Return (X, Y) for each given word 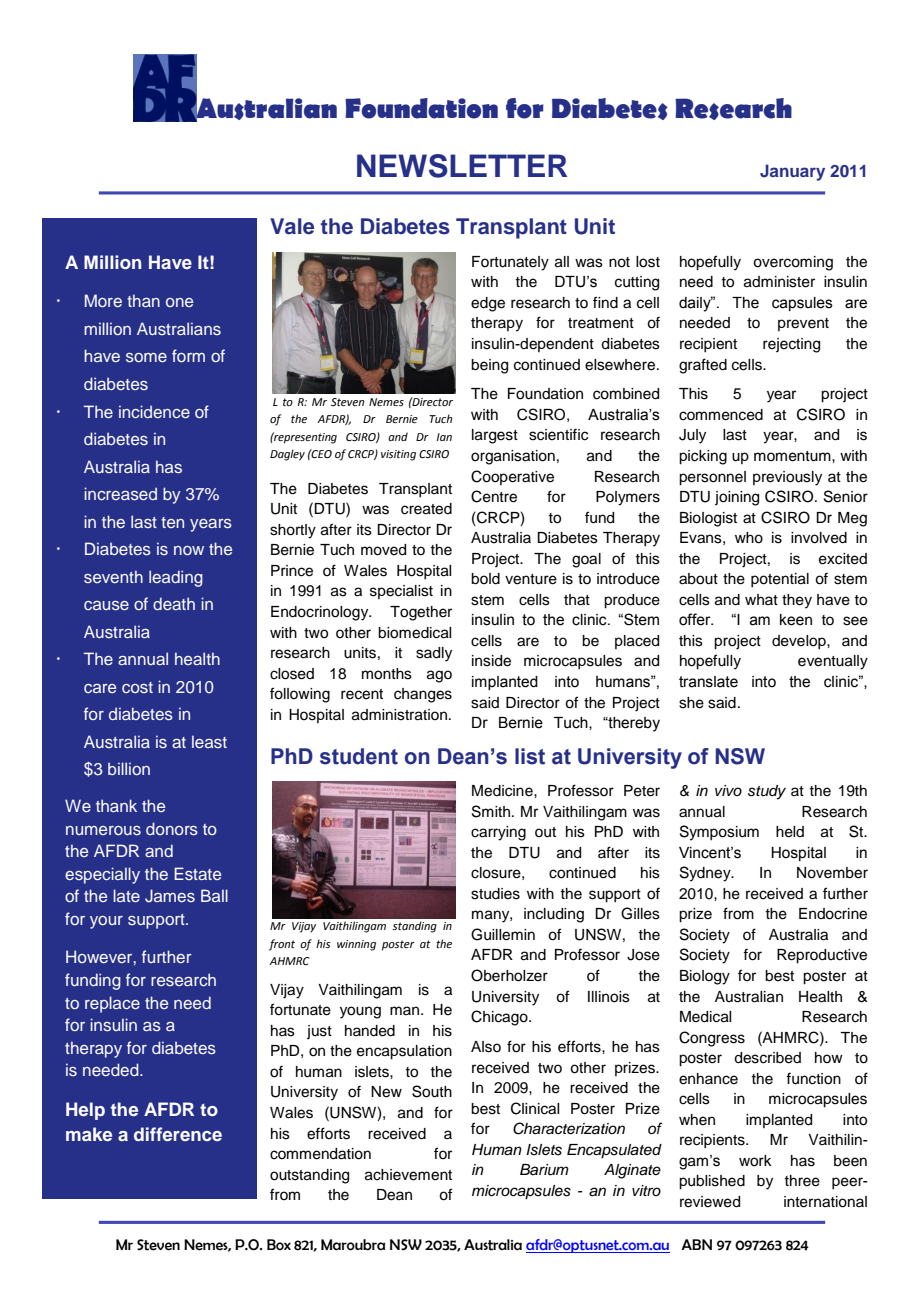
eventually (833, 662)
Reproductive (822, 956)
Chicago (500, 1018)
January (792, 172)
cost (137, 687)
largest (495, 436)
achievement (408, 1175)
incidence (154, 411)
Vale (292, 226)
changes (423, 695)
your (106, 922)
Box (279, 1245)
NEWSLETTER (462, 166)
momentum (793, 456)
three (802, 1181)
